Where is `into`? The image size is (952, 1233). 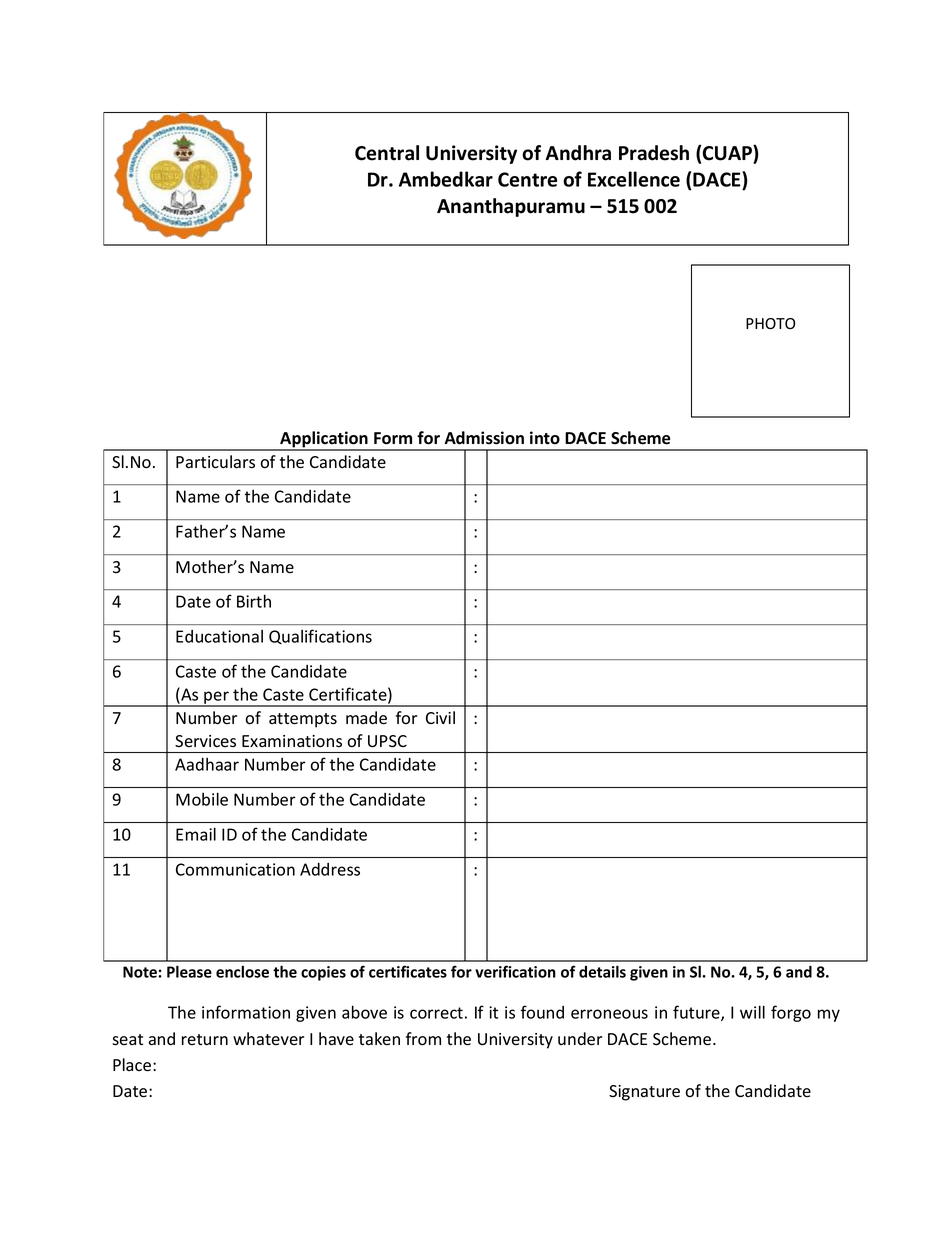 into is located at coordinates (545, 438).
